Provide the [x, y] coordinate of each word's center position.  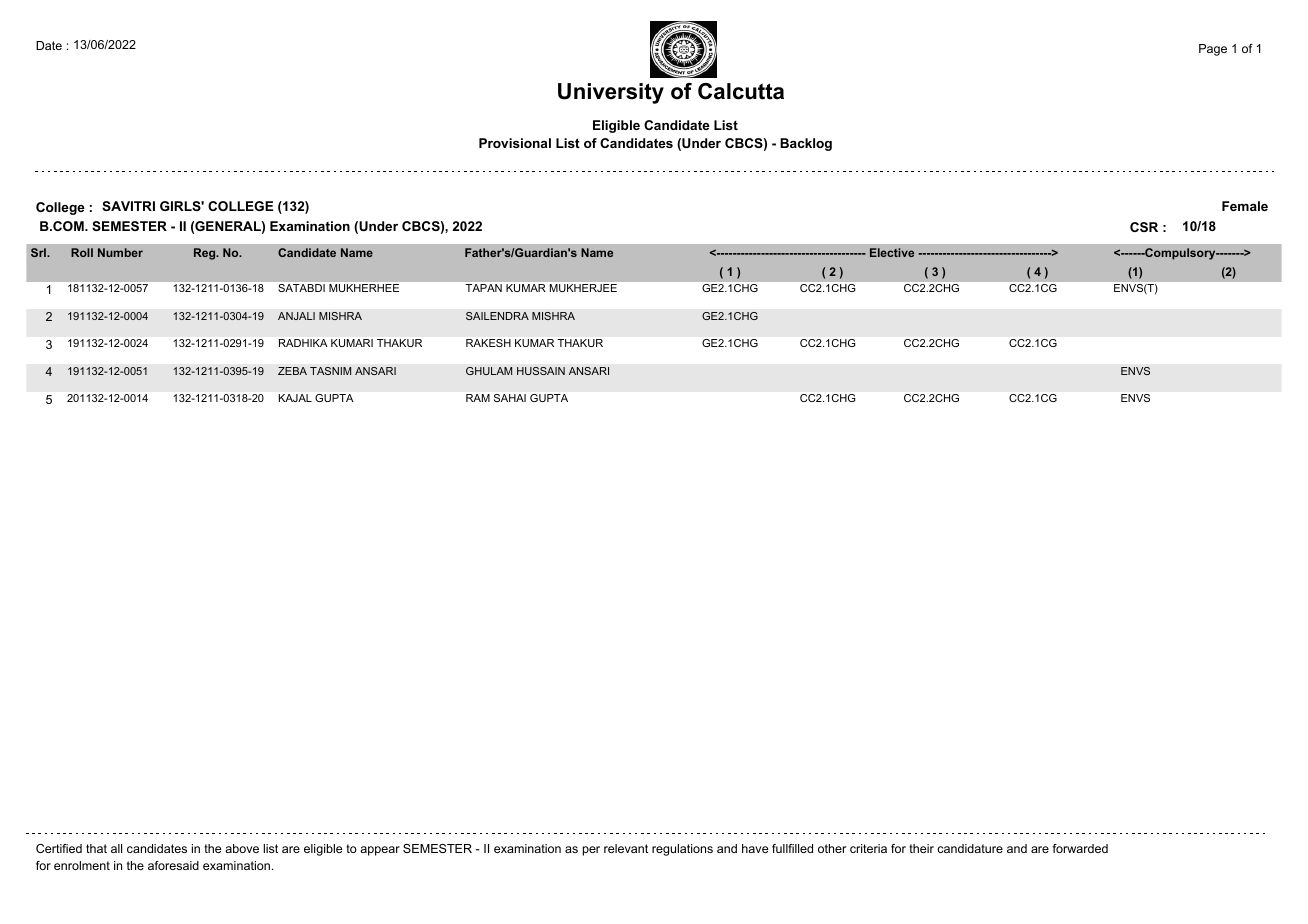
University [611, 93]
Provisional [515, 143]
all [116, 848]
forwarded [1080, 848]
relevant [626, 848]
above [242, 848]
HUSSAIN [541, 371]
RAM [478, 398]
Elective [892, 252]
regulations [682, 850]
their [921, 848]
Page [1213, 50]
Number [120, 252]
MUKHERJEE [583, 288]
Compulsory [1180, 254]
